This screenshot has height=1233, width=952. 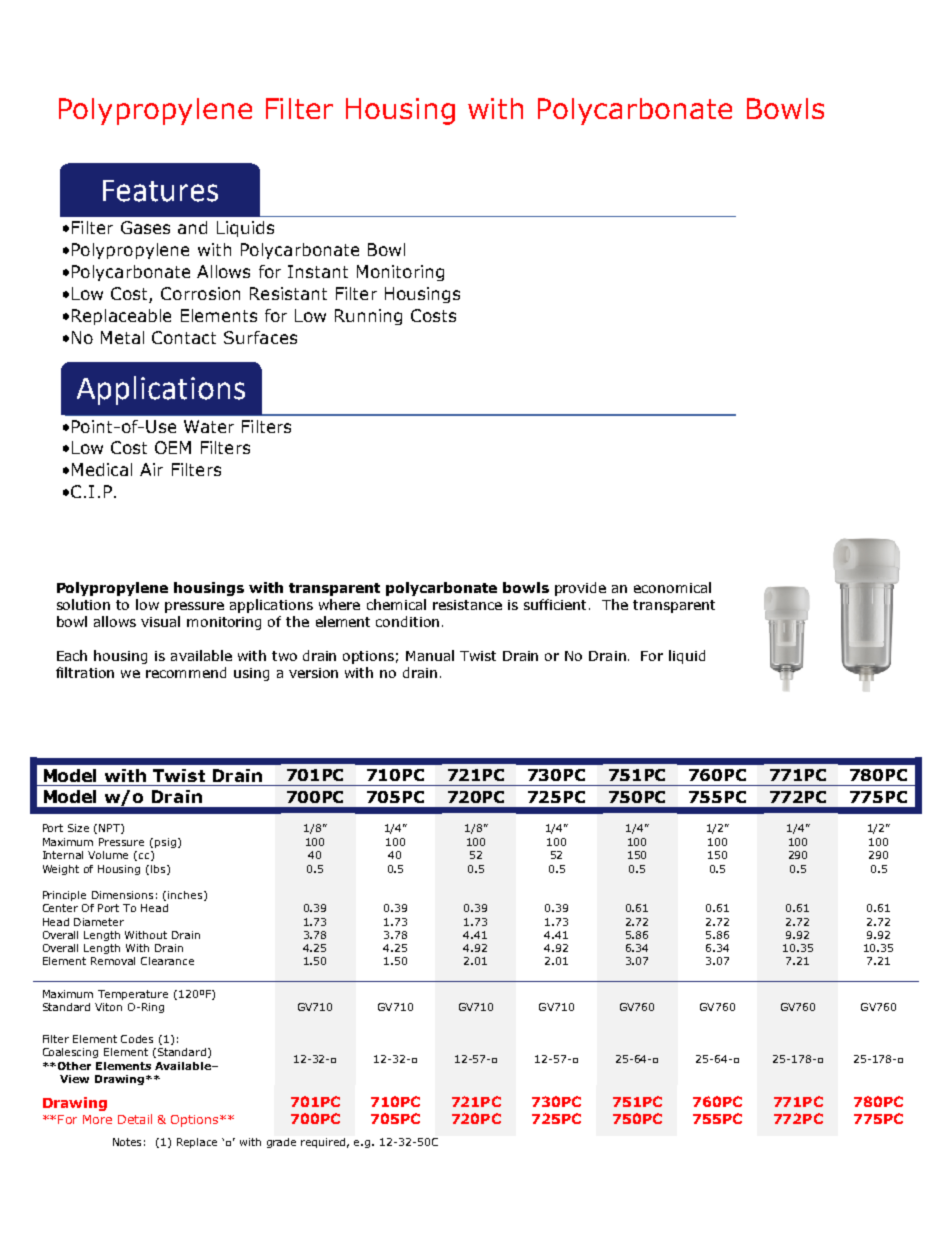 I want to click on Gases, so click(x=145, y=227).
